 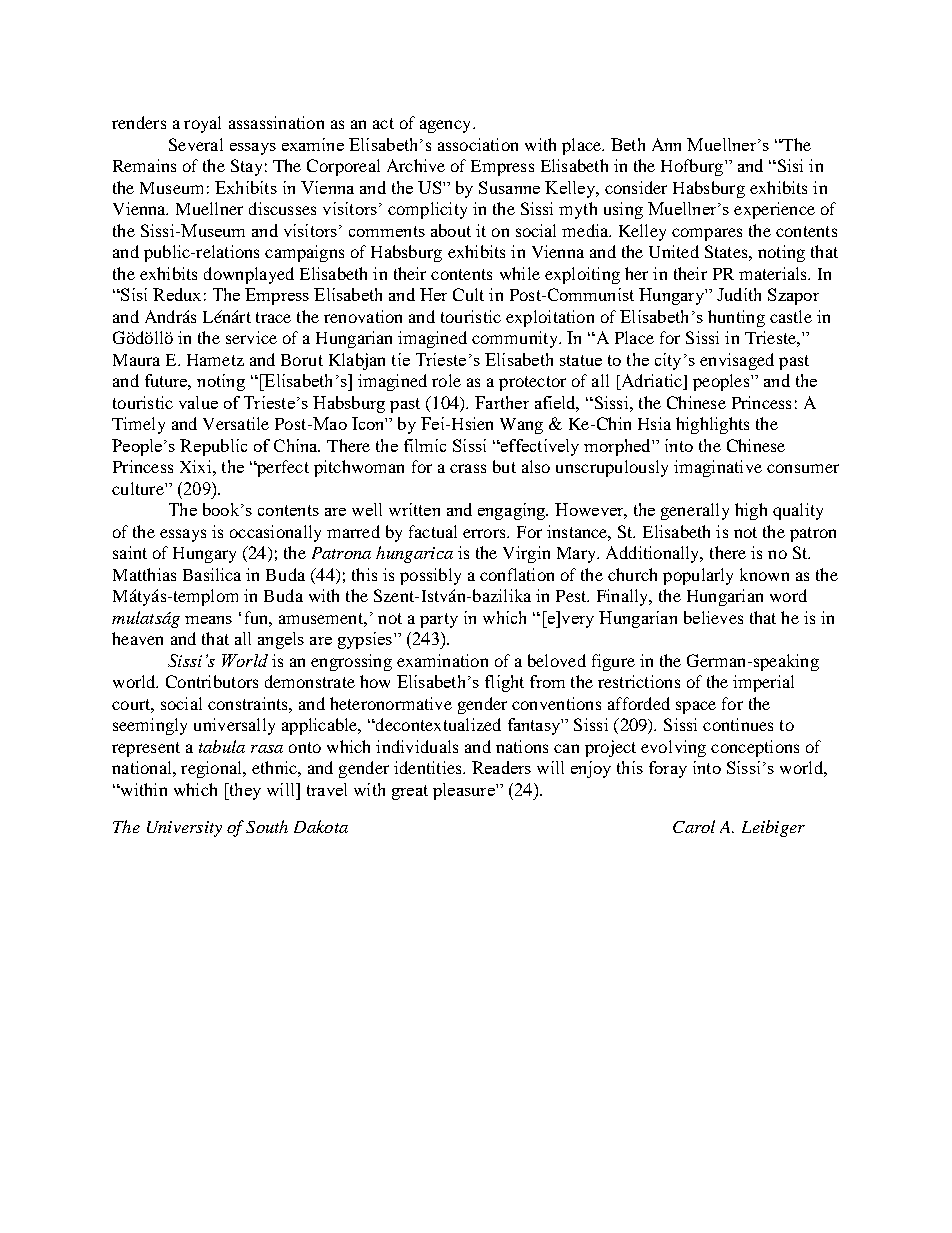 What do you see at coordinates (465, 791) in the screenshot?
I see `pleasure` at bounding box center [465, 791].
